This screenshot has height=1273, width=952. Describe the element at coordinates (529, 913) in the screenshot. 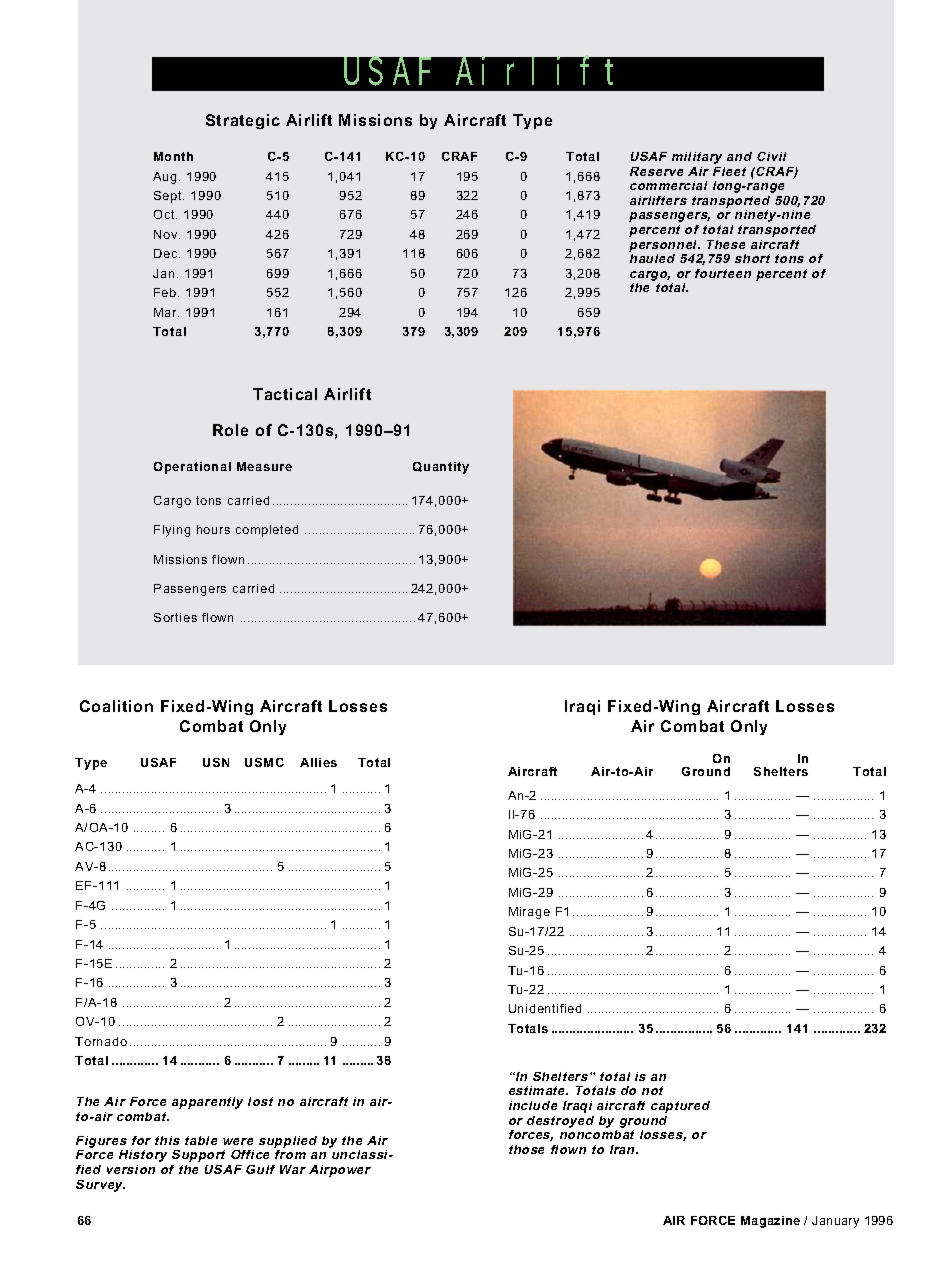

I see `Mirage` at that location.
